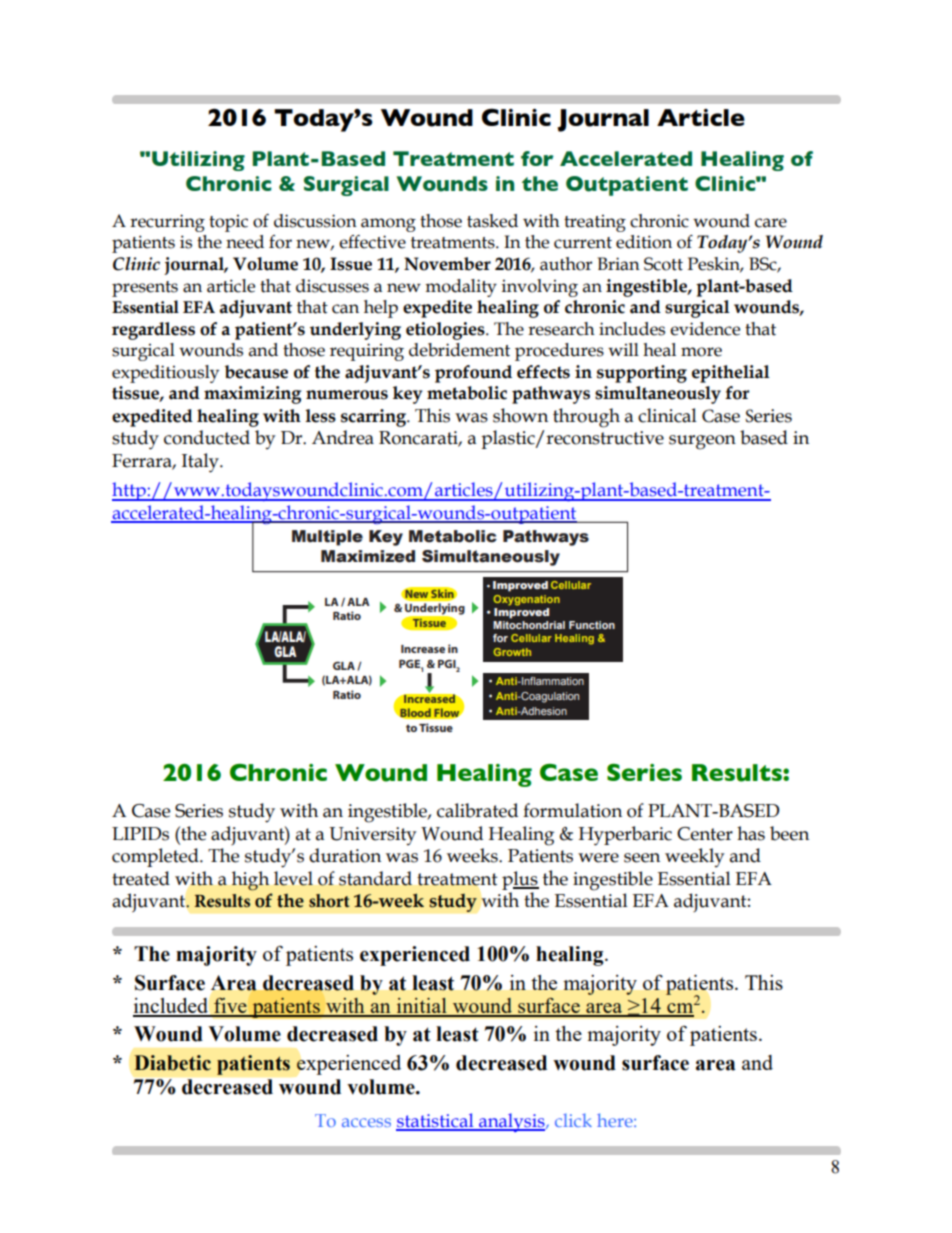 The image size is (952, 1233). What do you see at coordinates (245, 242) in the page?
I see `need` at bounding box center [245, 242].
